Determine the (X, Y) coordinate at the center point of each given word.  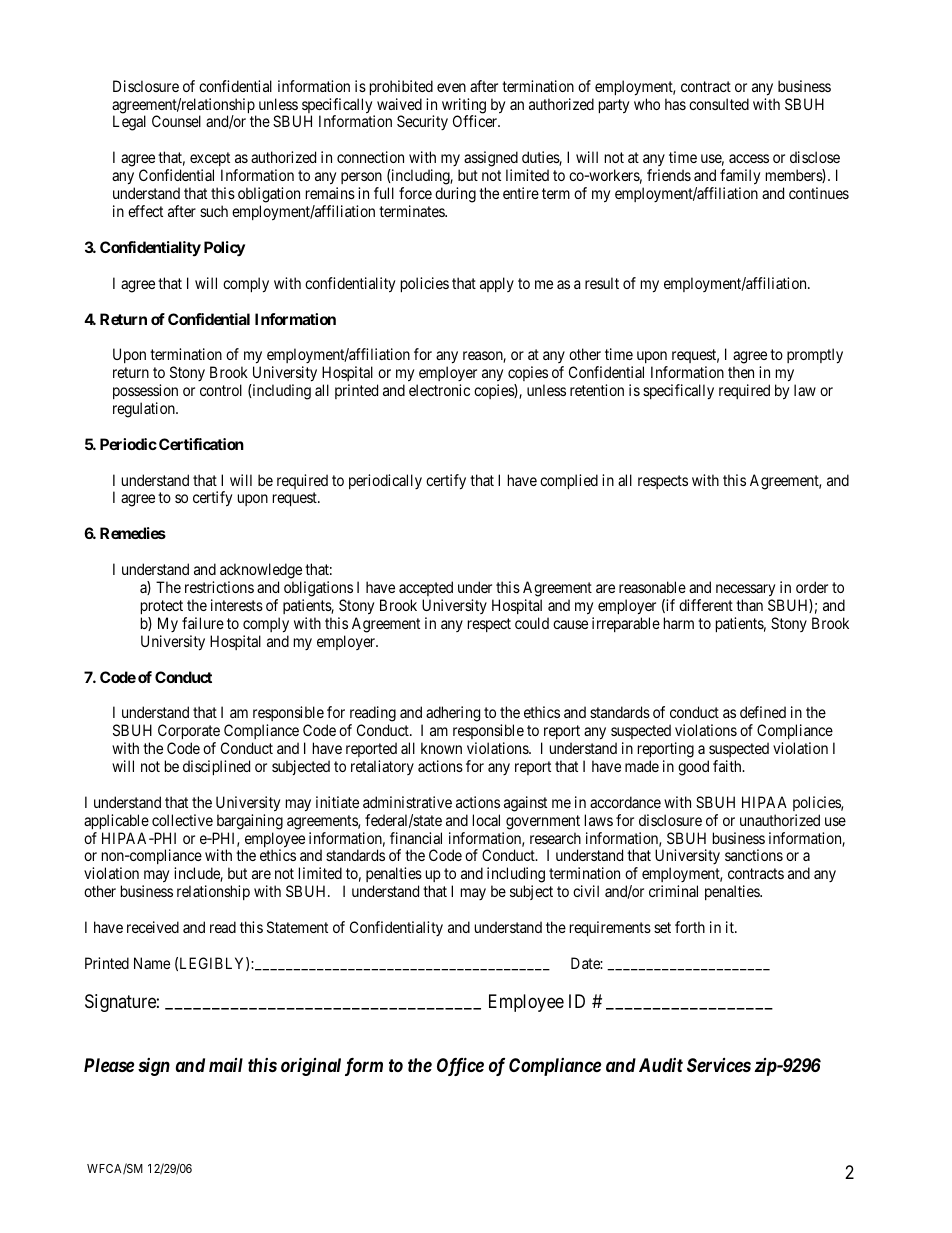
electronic (439, 390)
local (486, 820)
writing (464, 107)
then (741, 372)
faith (728, 766)
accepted (426, 588)
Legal (129, 123)
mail (226, 1065)
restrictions (219, 587)
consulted (719, 104)
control (221, 390)
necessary (745, 590)
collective (182, 820)
